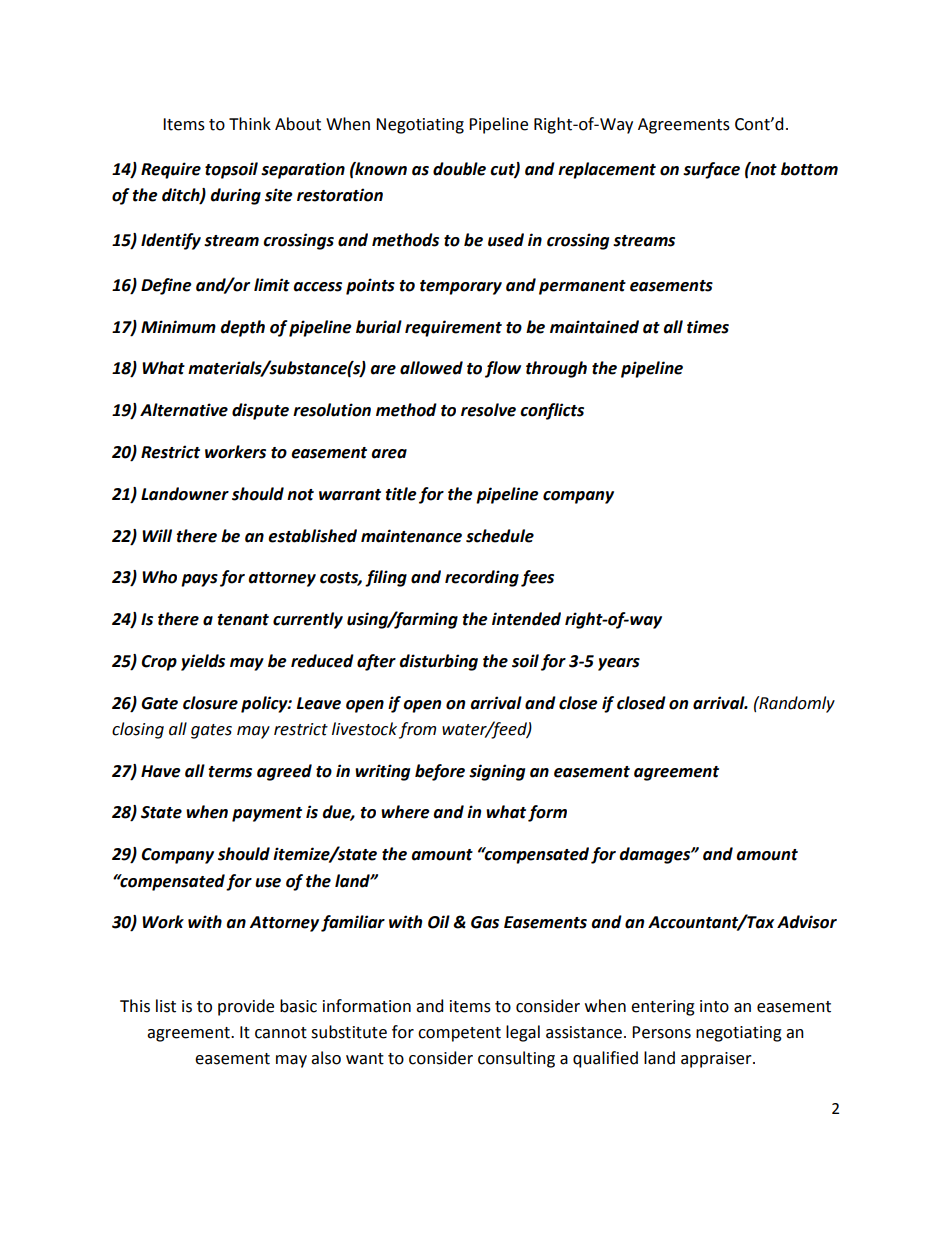 This screenshot has height=1233, width=952. I want to click on competent, so click(459, 1034).
